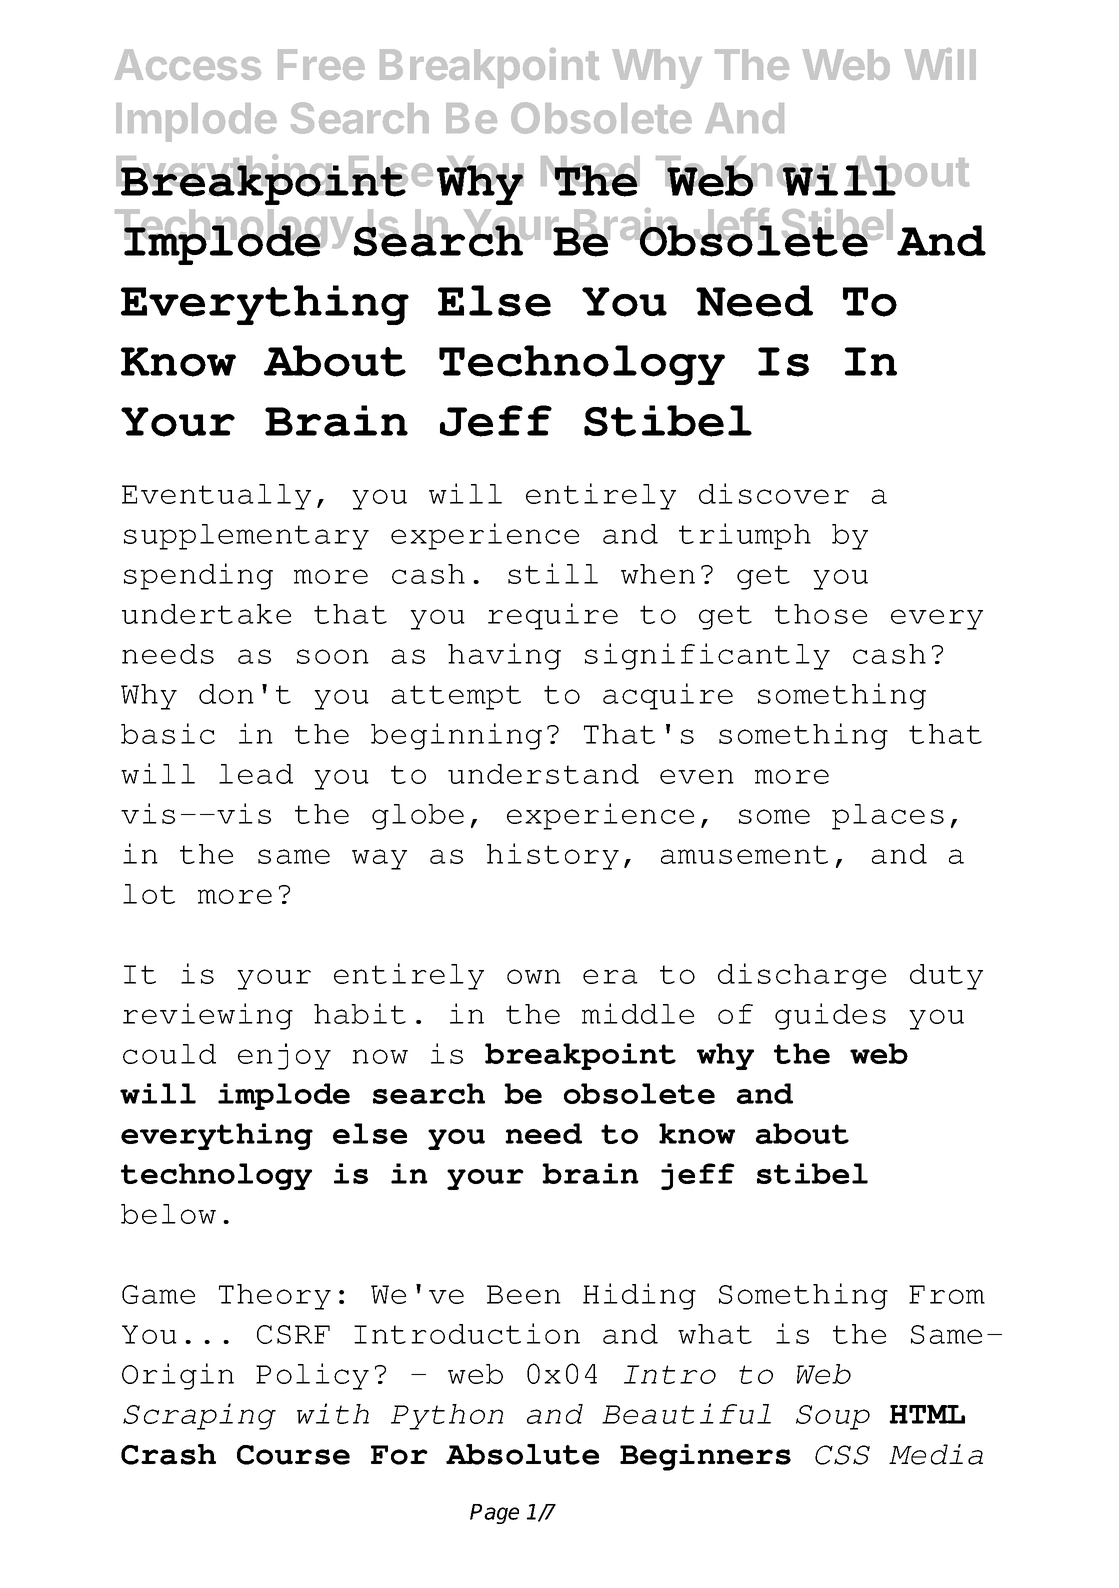 The height and width of the screenshot is (1588, 1119). Describe the element at coordinates (534, 976) in the screenshot. I see `own` at that location.
